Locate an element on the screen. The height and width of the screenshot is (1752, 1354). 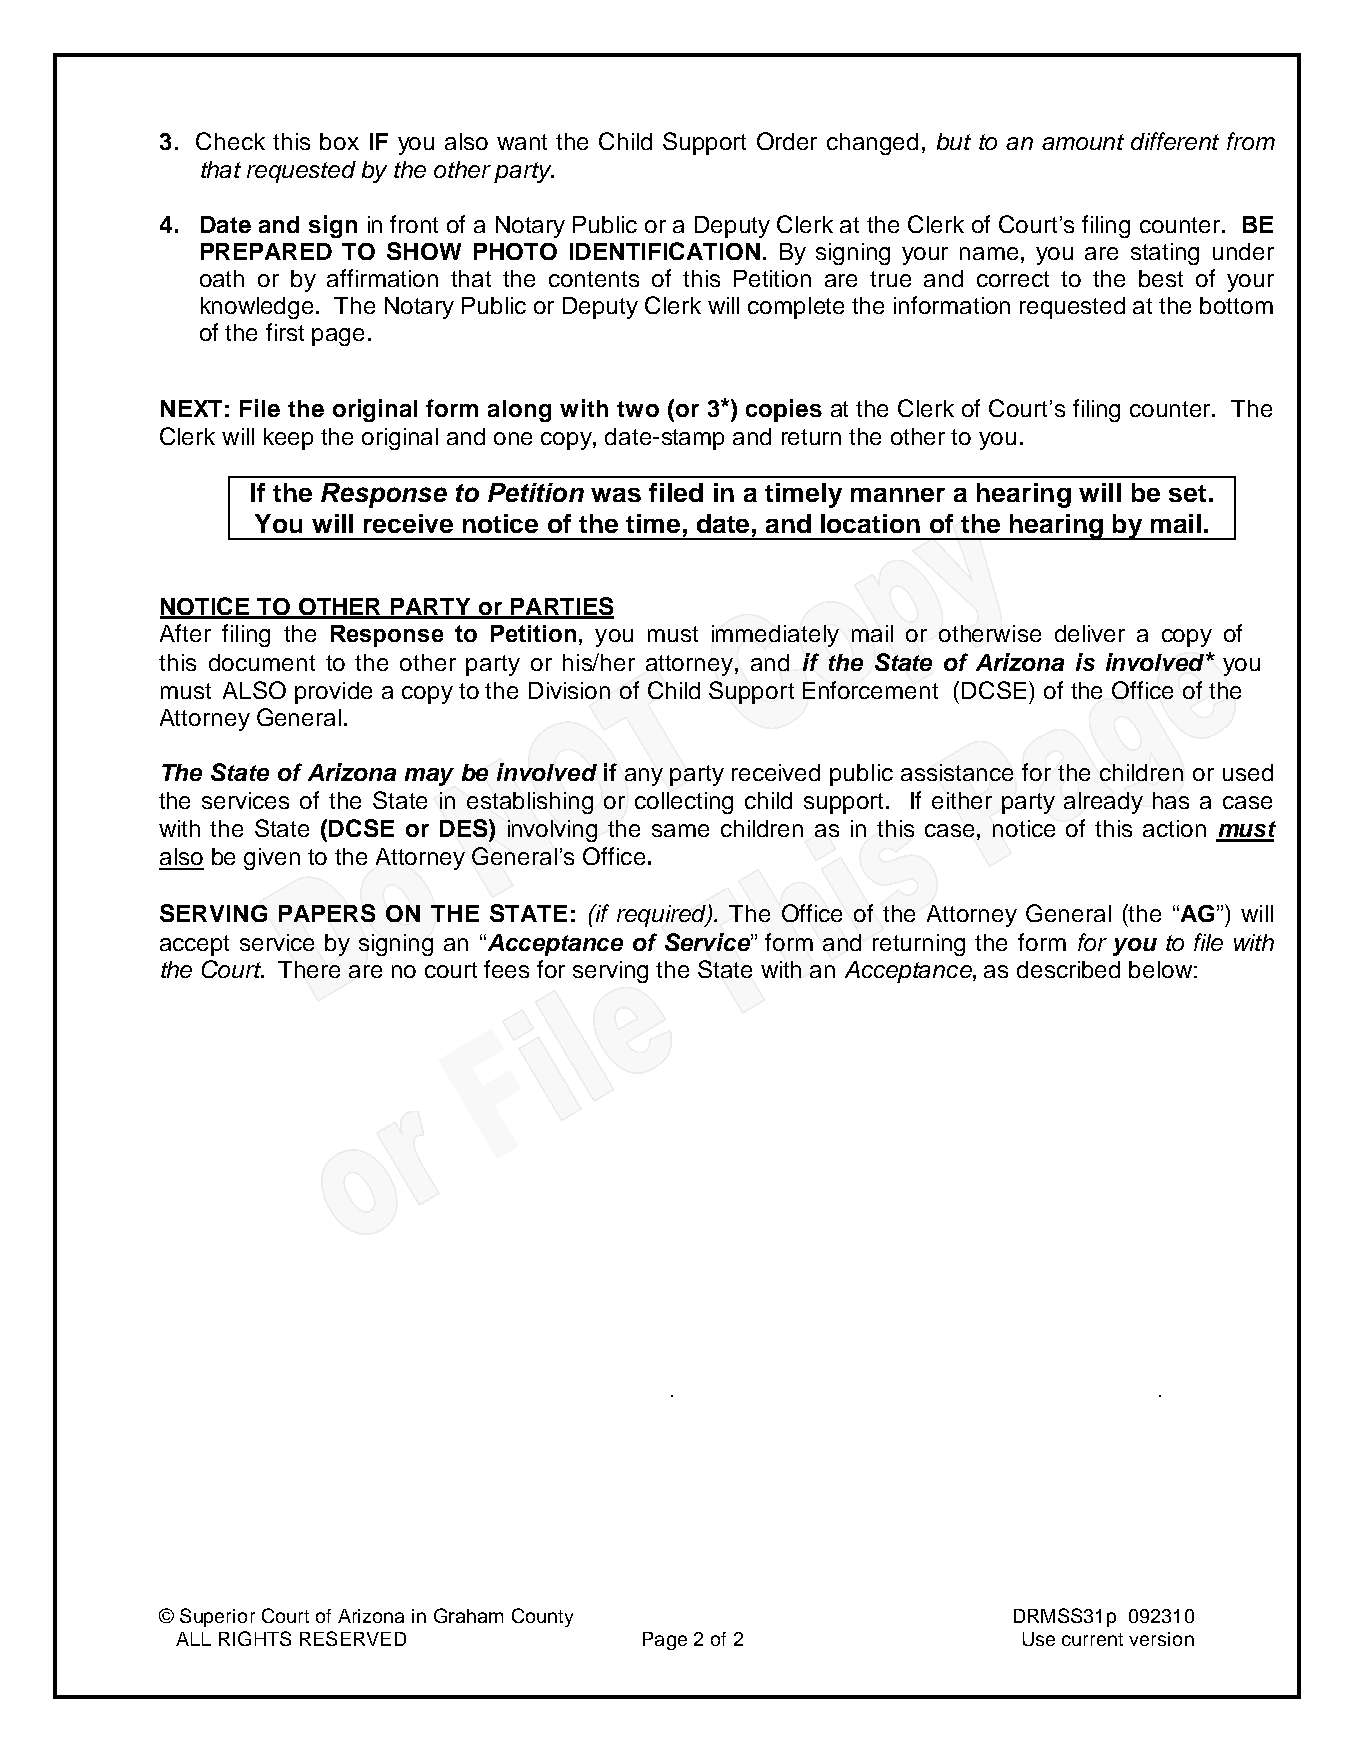
box is located at coordinates (339, 141).
